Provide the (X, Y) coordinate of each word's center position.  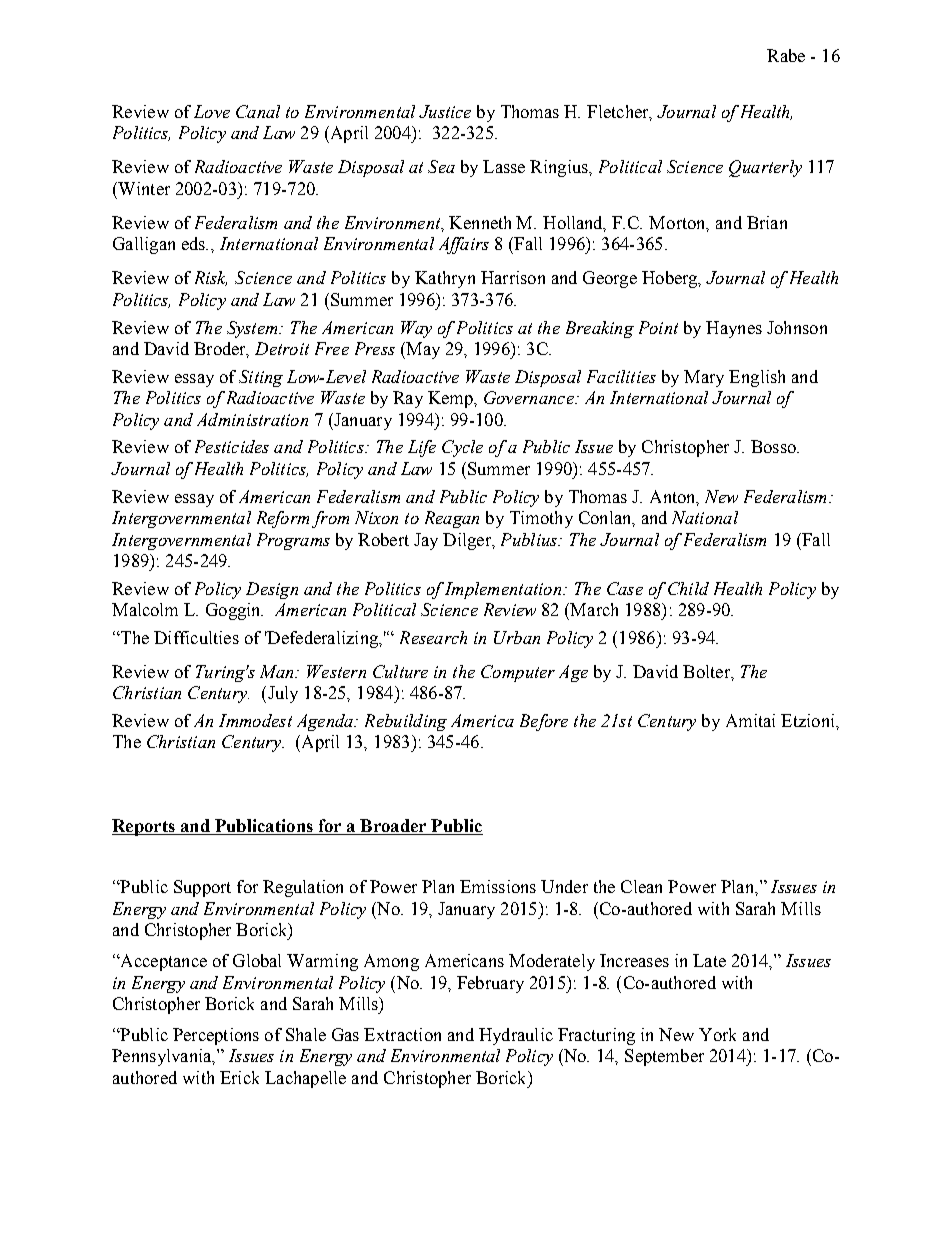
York (717, 1034)
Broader (393, 825)
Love (212, 111)
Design (272, 590)
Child (688, 588)
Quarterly (765, 168)
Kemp (451, 399)
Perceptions (216, 1036)
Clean (641, 886)
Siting (261, 378)
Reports (144, 827)
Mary (704, 378)
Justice (445, 111)
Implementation (504, 590)
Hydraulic (516, 1036)
